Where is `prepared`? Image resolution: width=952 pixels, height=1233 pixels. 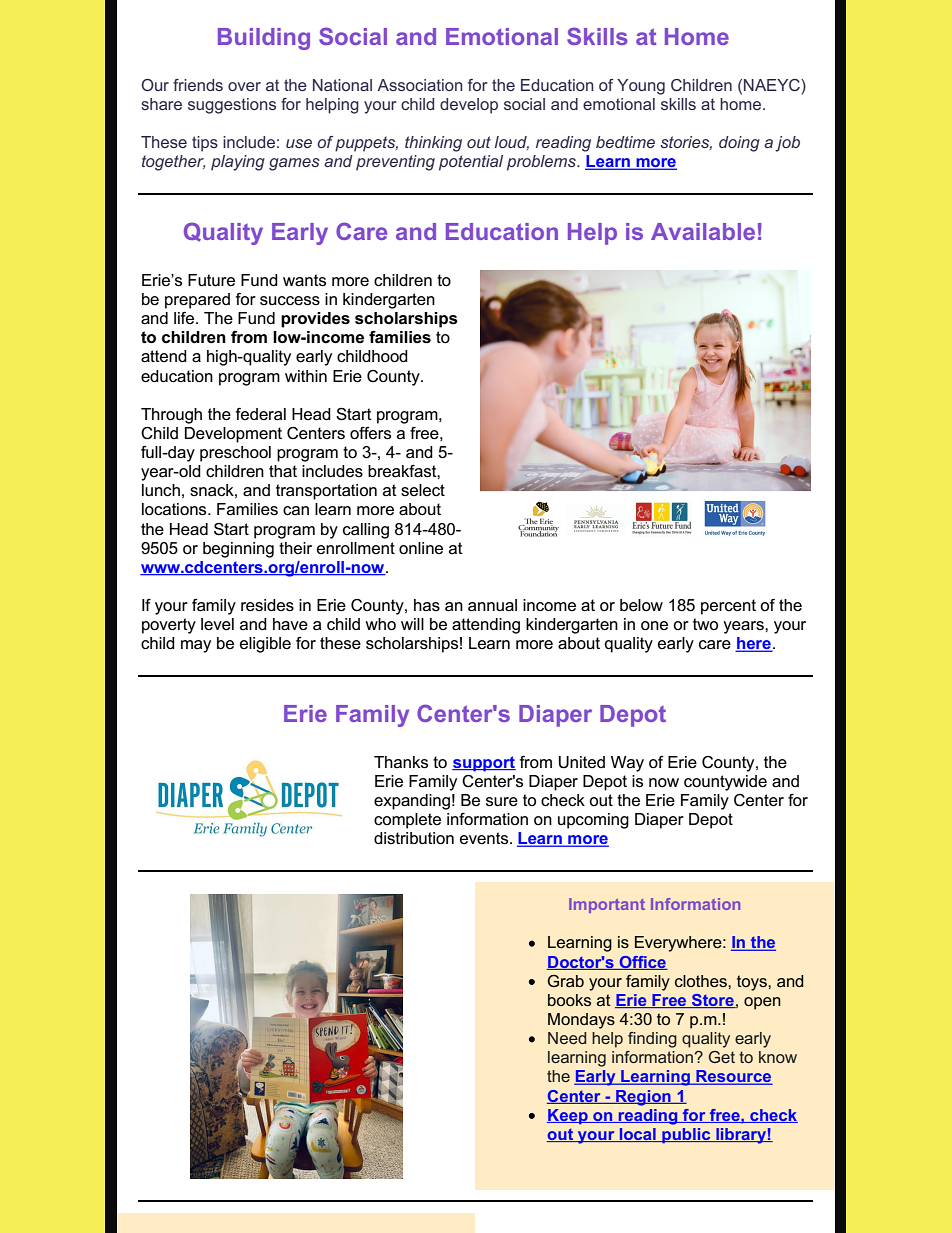
prepared is located at coordinates (197, 301).
